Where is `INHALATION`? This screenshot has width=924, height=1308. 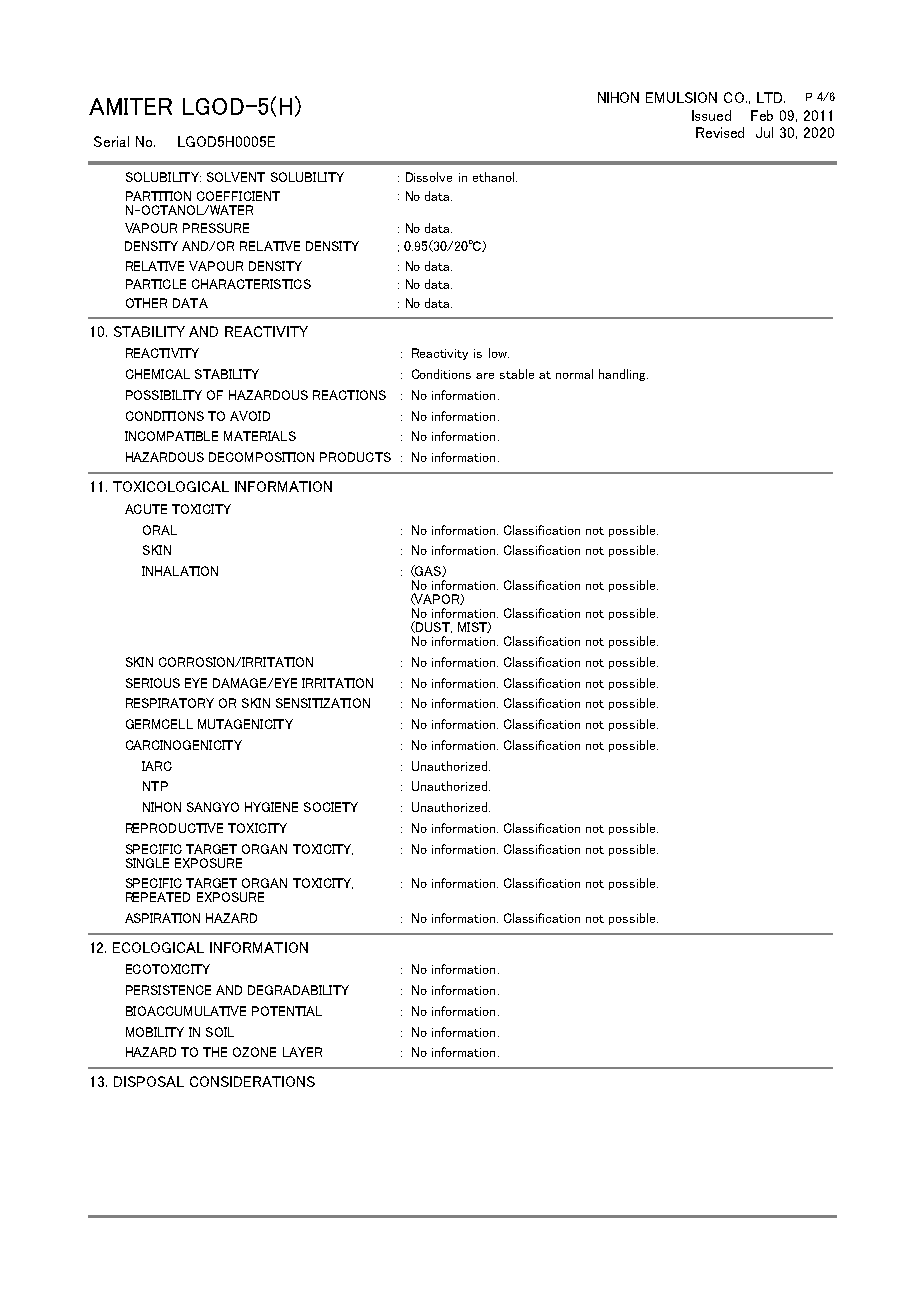 INHALATION is located at coordinates (180, 571).
